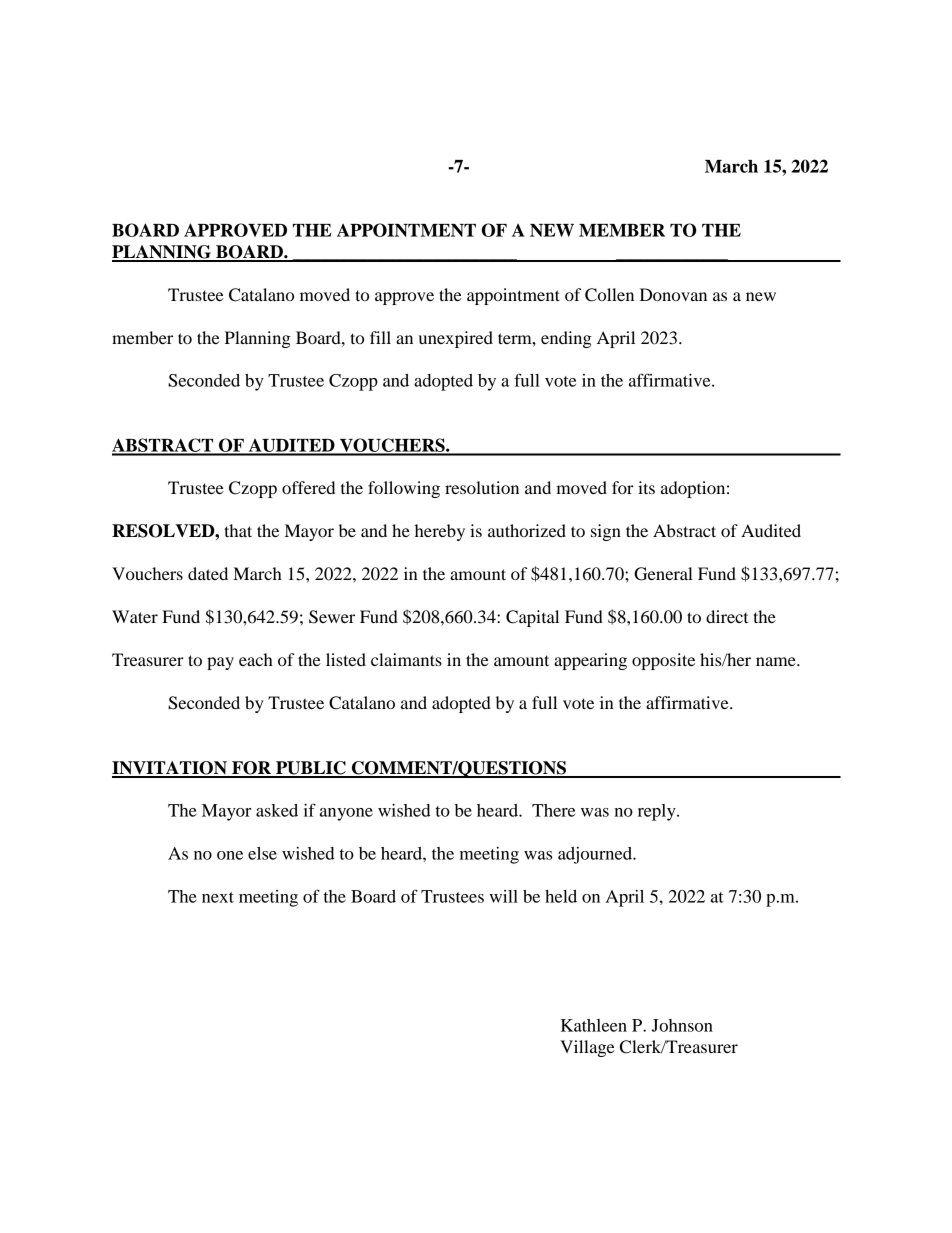 The width and height of the screenshot is (952, 1233). I want to click on next, so click(218, 897).
